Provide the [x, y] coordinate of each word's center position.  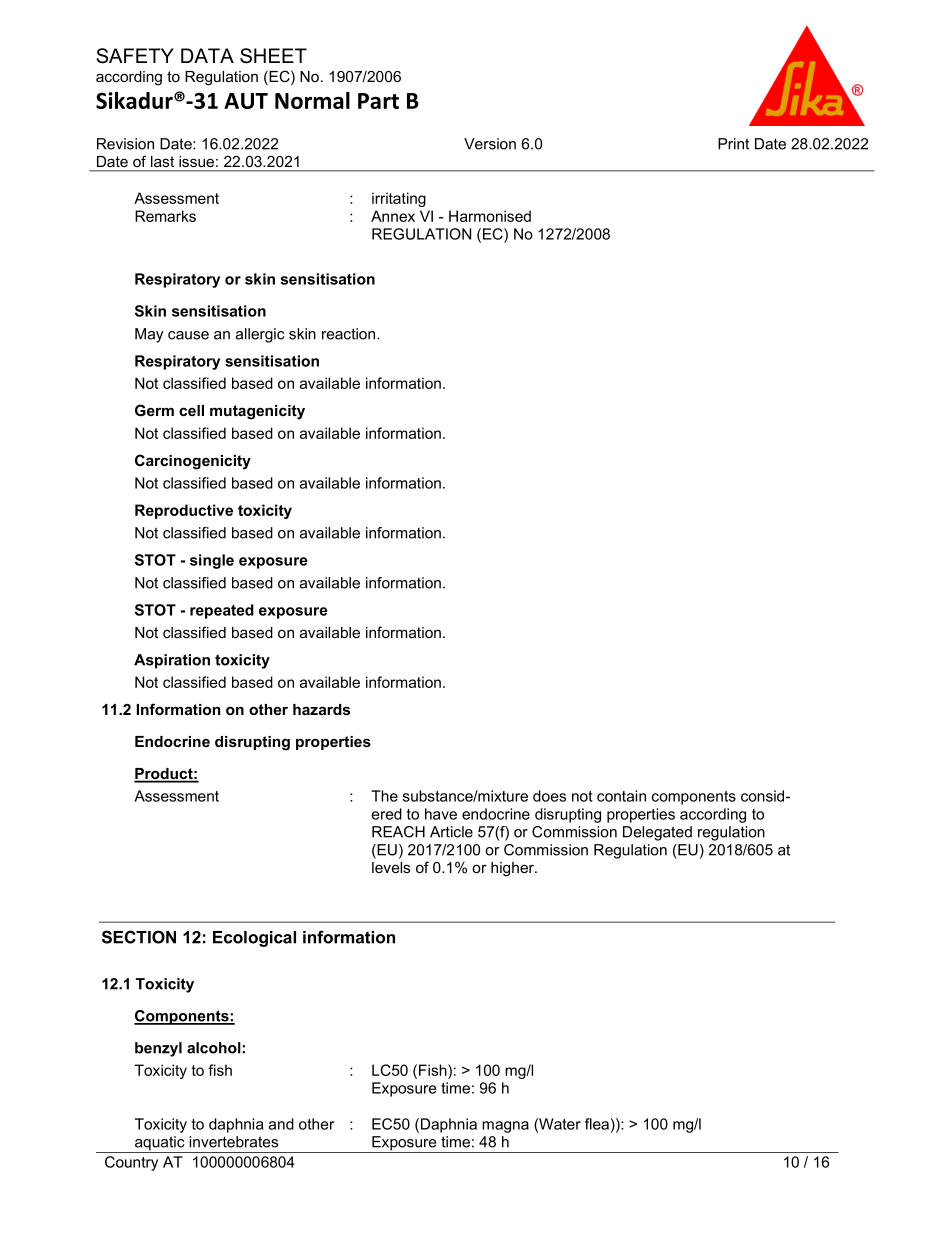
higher [513, 869]
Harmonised [490, 216]
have [441, 814]
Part [378, 101]
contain [621, 796]
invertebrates [233, 1142]
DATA [207, 55]
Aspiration [172, 661]
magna [505, 1127]
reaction [350, 334]
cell [191, 410]
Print [733, 144]
